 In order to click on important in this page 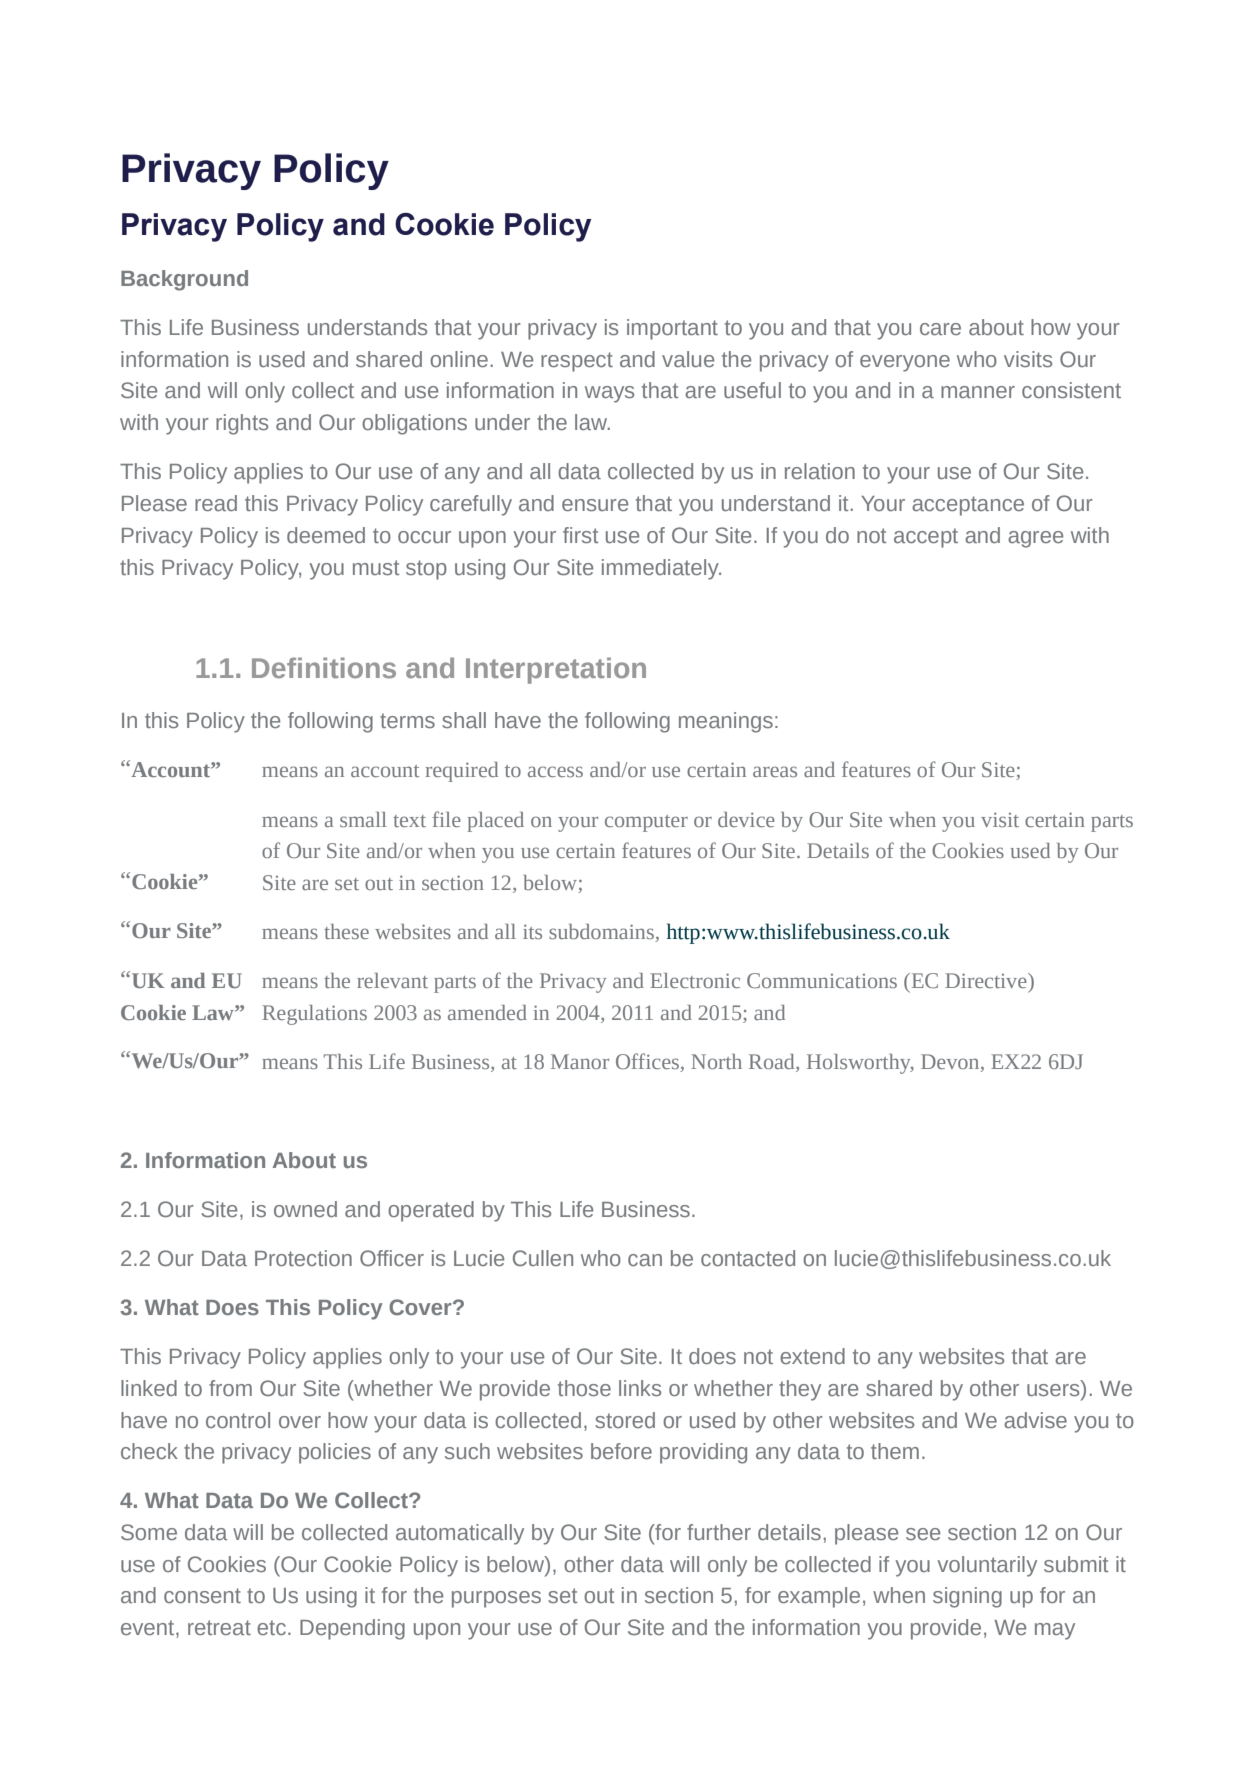, I will do `click(672, 329)`.
